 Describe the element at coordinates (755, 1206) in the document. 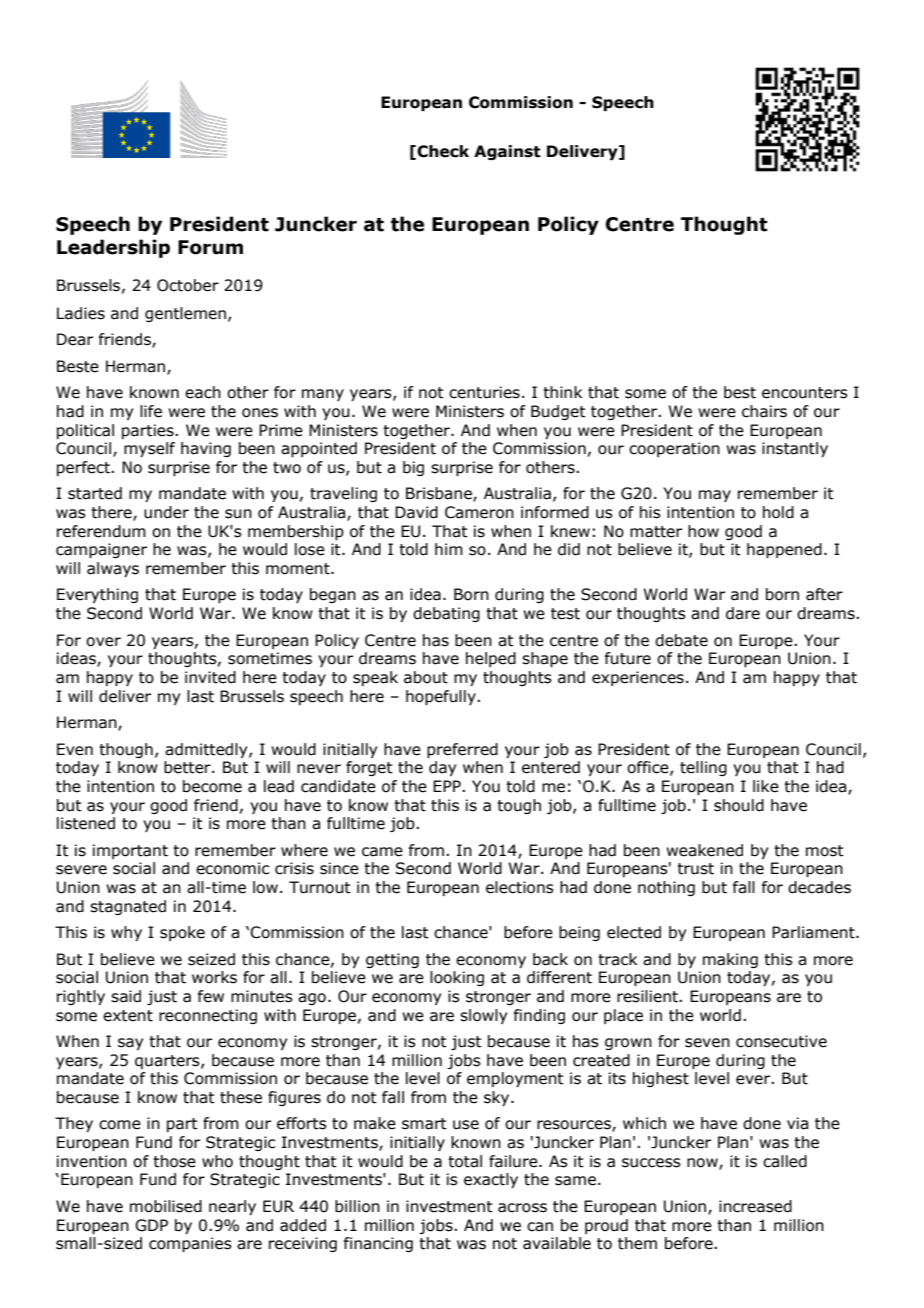

I see `increased` at that location.
